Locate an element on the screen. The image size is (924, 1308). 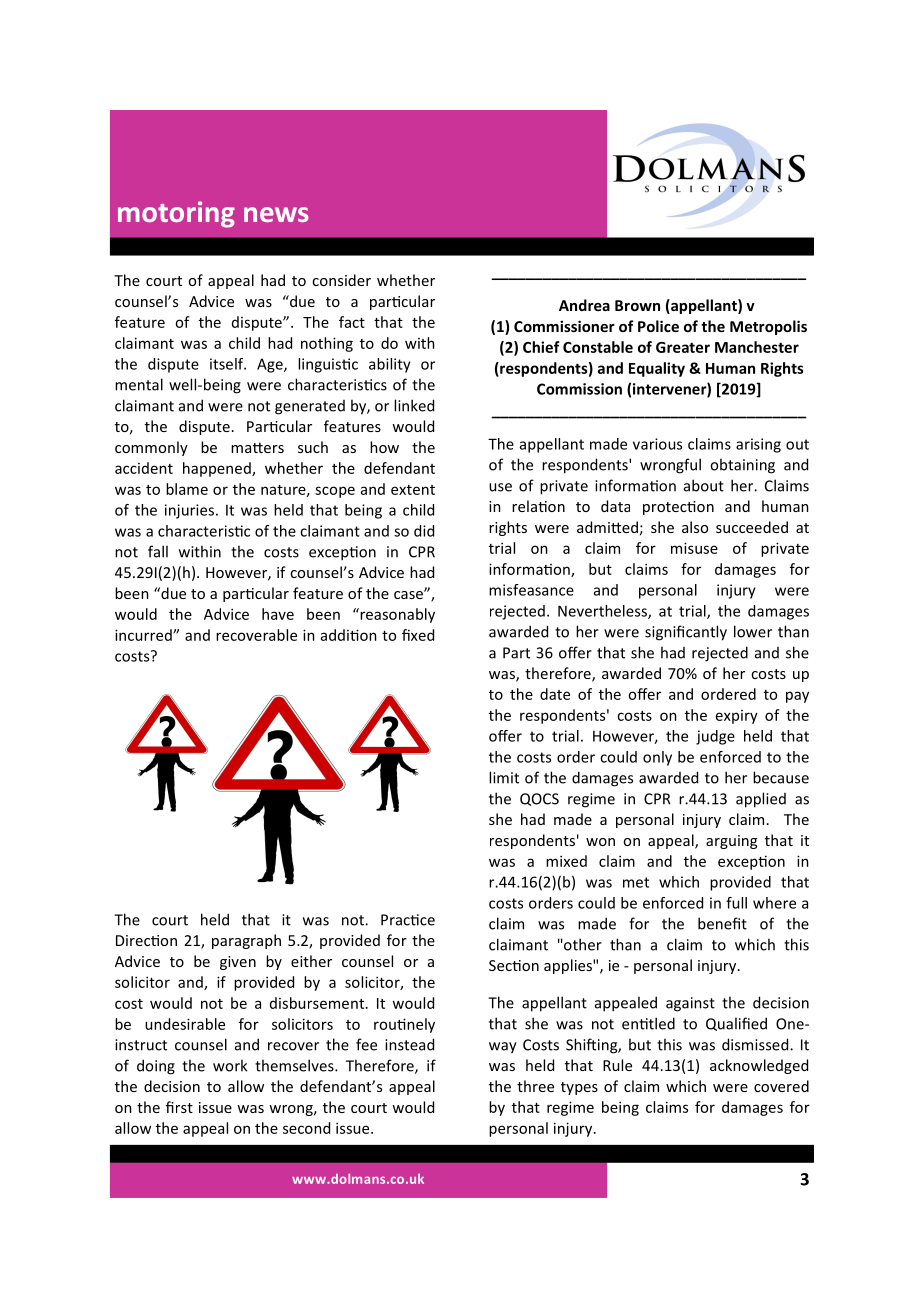
have is located at coordinates (278, 614).
